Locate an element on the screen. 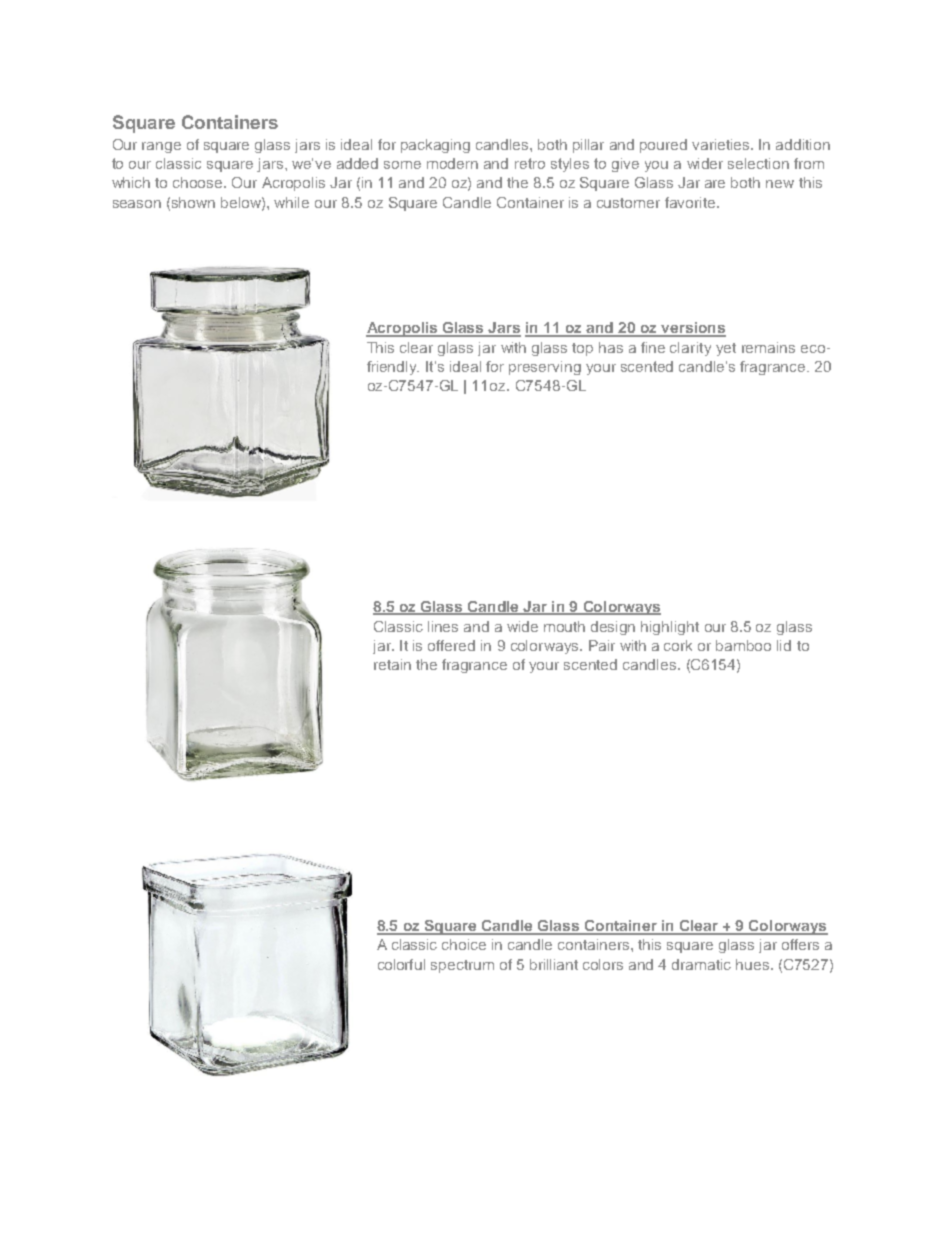 This screenshot has height=1233, width=952. modern is located at coordinates (452, 163).
